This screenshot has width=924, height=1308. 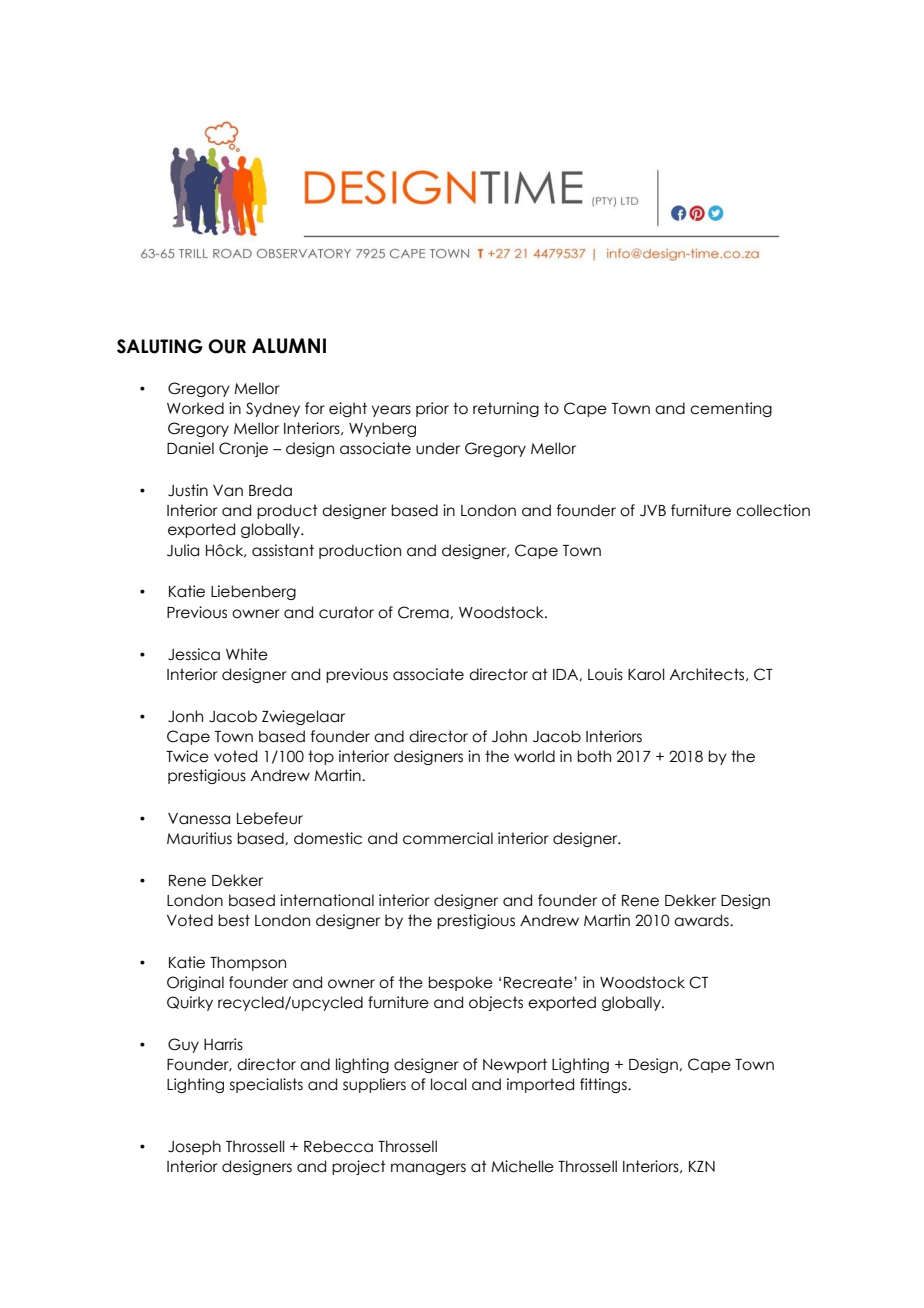 I want to click on OUR, so click(x=227, y=346).
